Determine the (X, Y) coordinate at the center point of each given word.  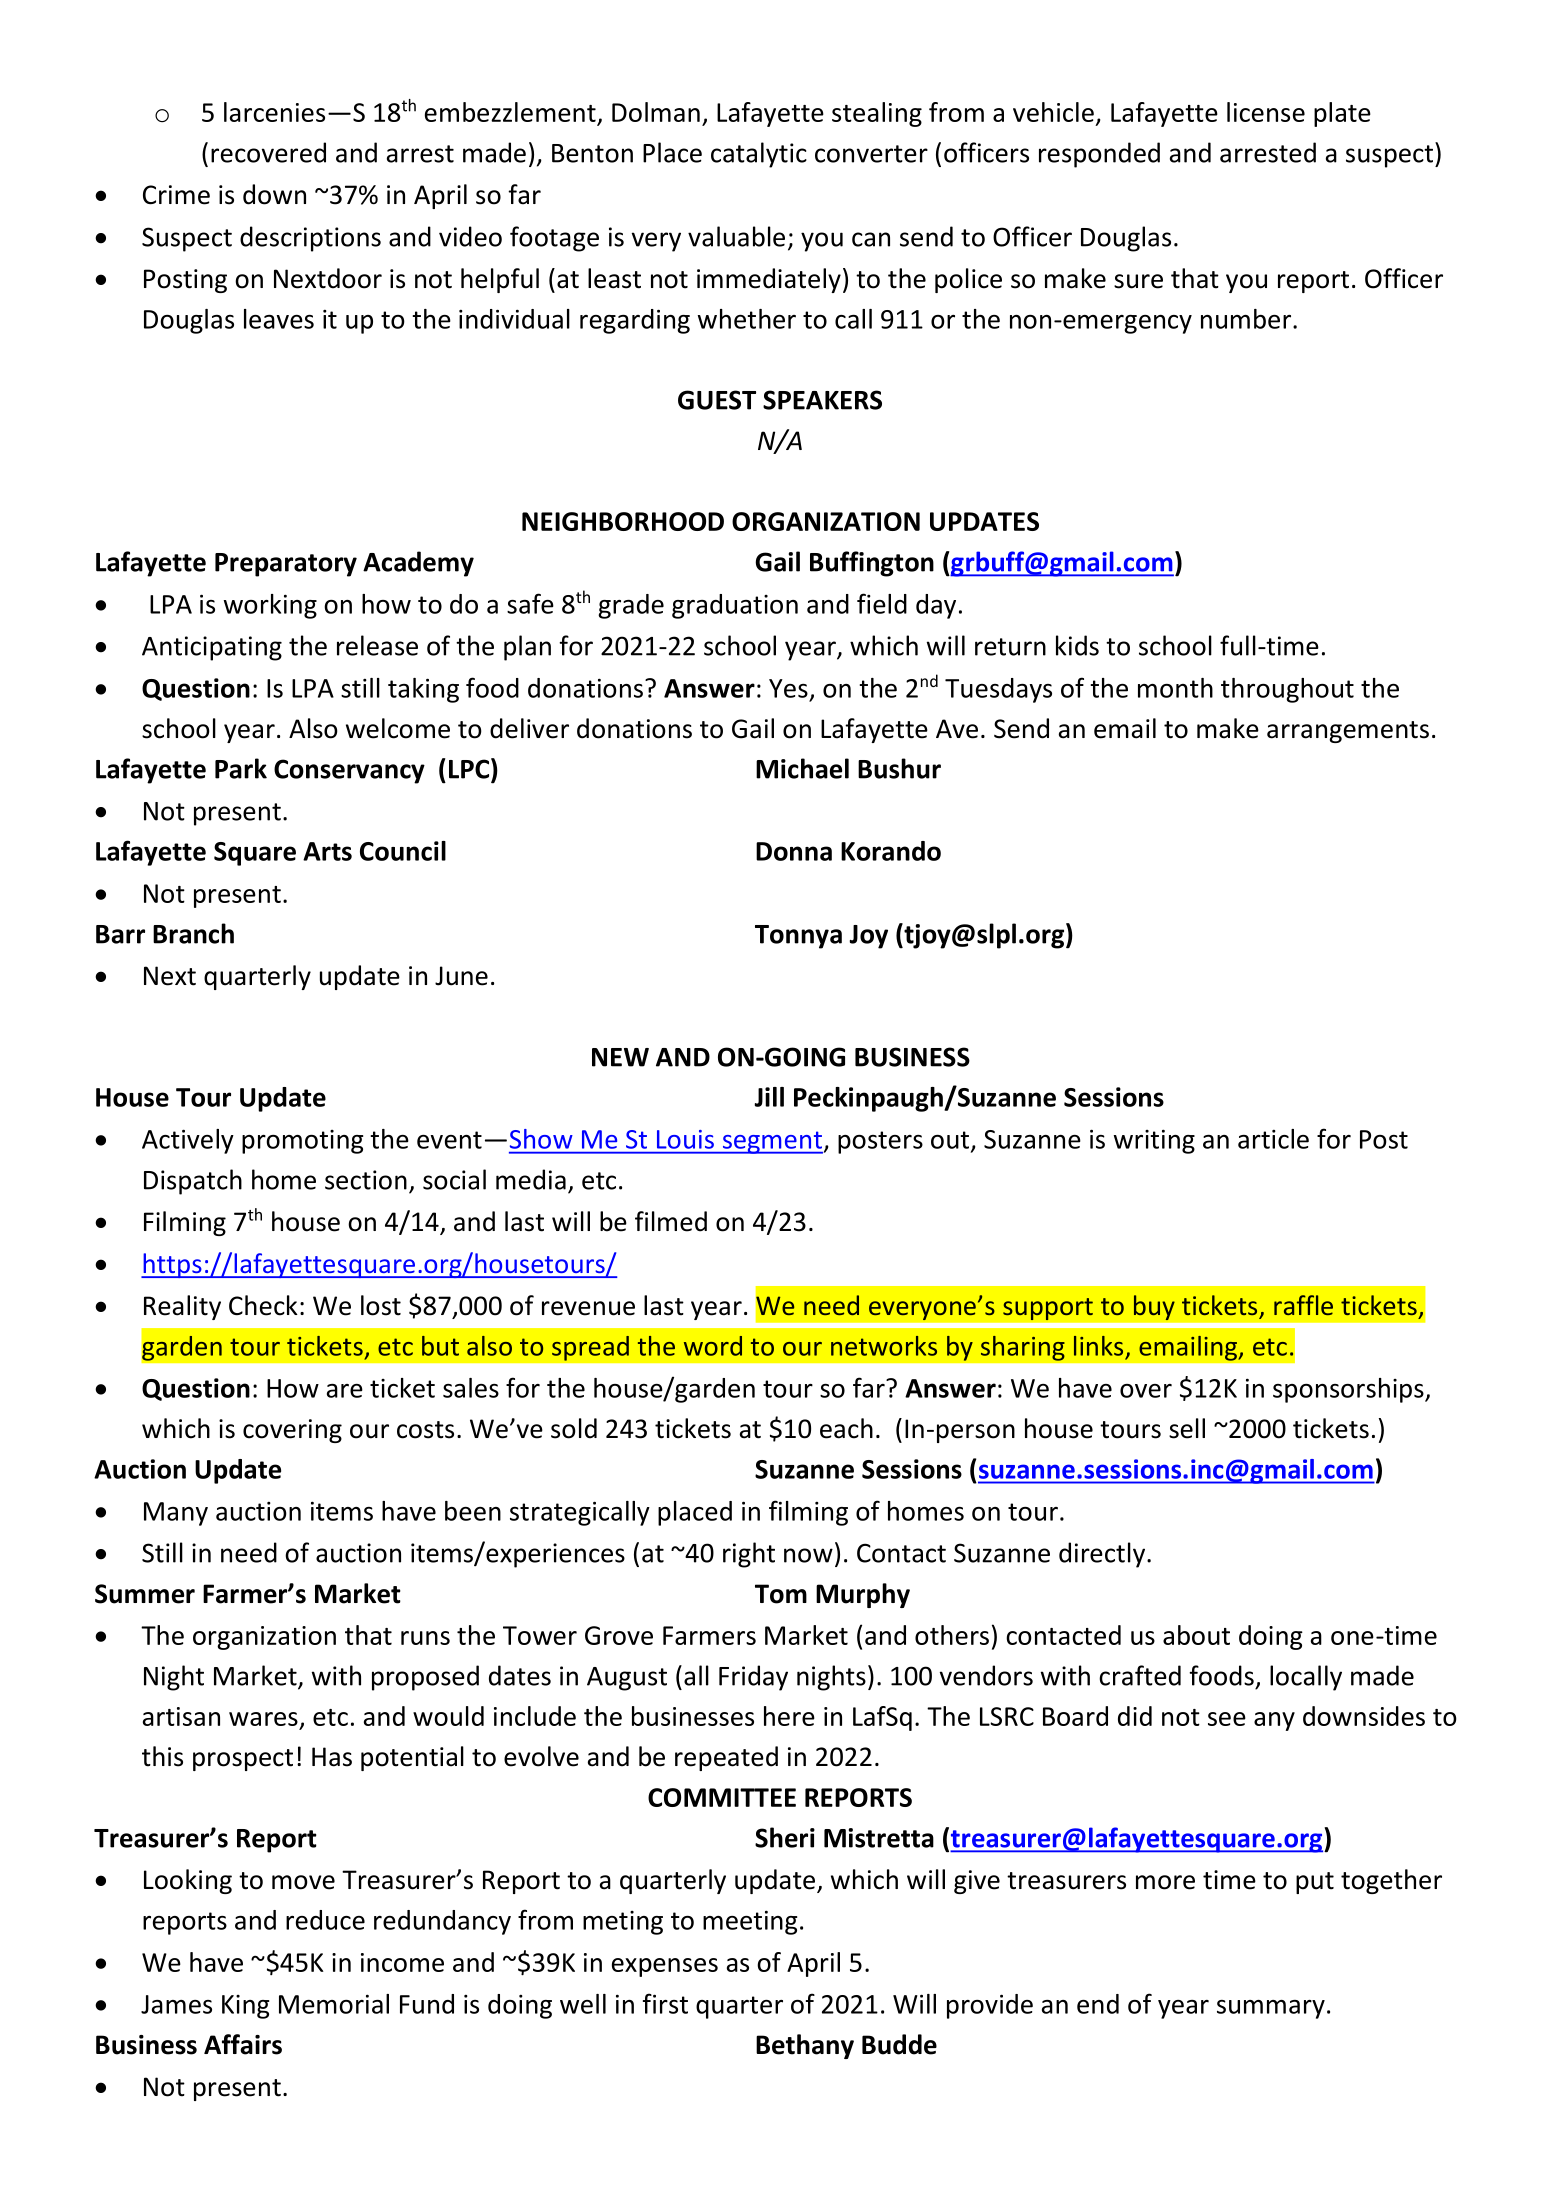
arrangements (1348, 732)
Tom (781, 1594)
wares (263, 1719)
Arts (327, 851)
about (1196, 1635)
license (1266, 112)
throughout (1287, 690)
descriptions (310, 239)
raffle (1303, 1305)
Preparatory (286, 565)
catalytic (759, 155)
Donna (794, 851)
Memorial (334, 2004)
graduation (735, 606)
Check (263, 1305)
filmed (671, 1221)
